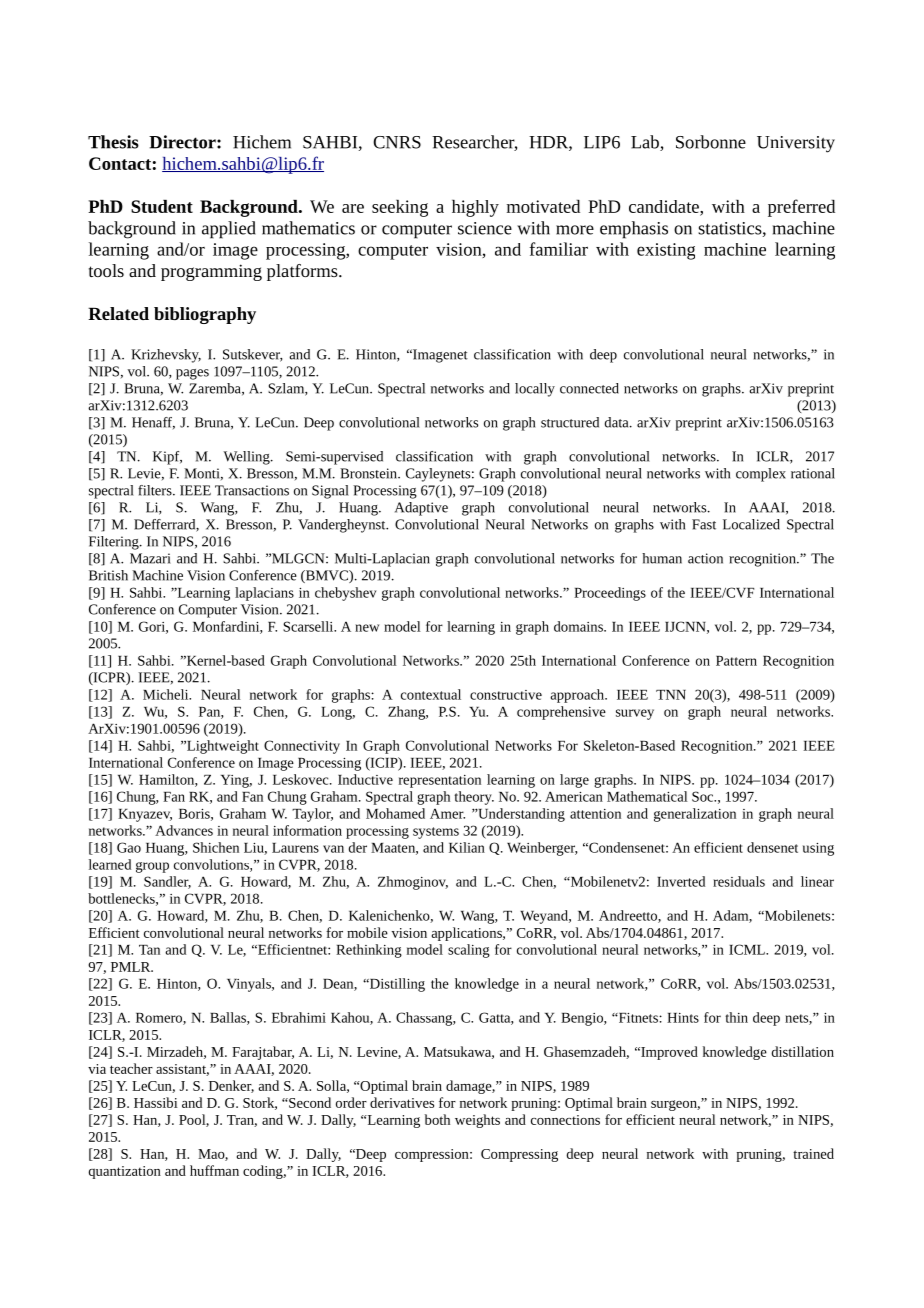  What do you see at coordinates (475, 208) in the screenshot?
I see `highly` at bounding box center [475, 208].
